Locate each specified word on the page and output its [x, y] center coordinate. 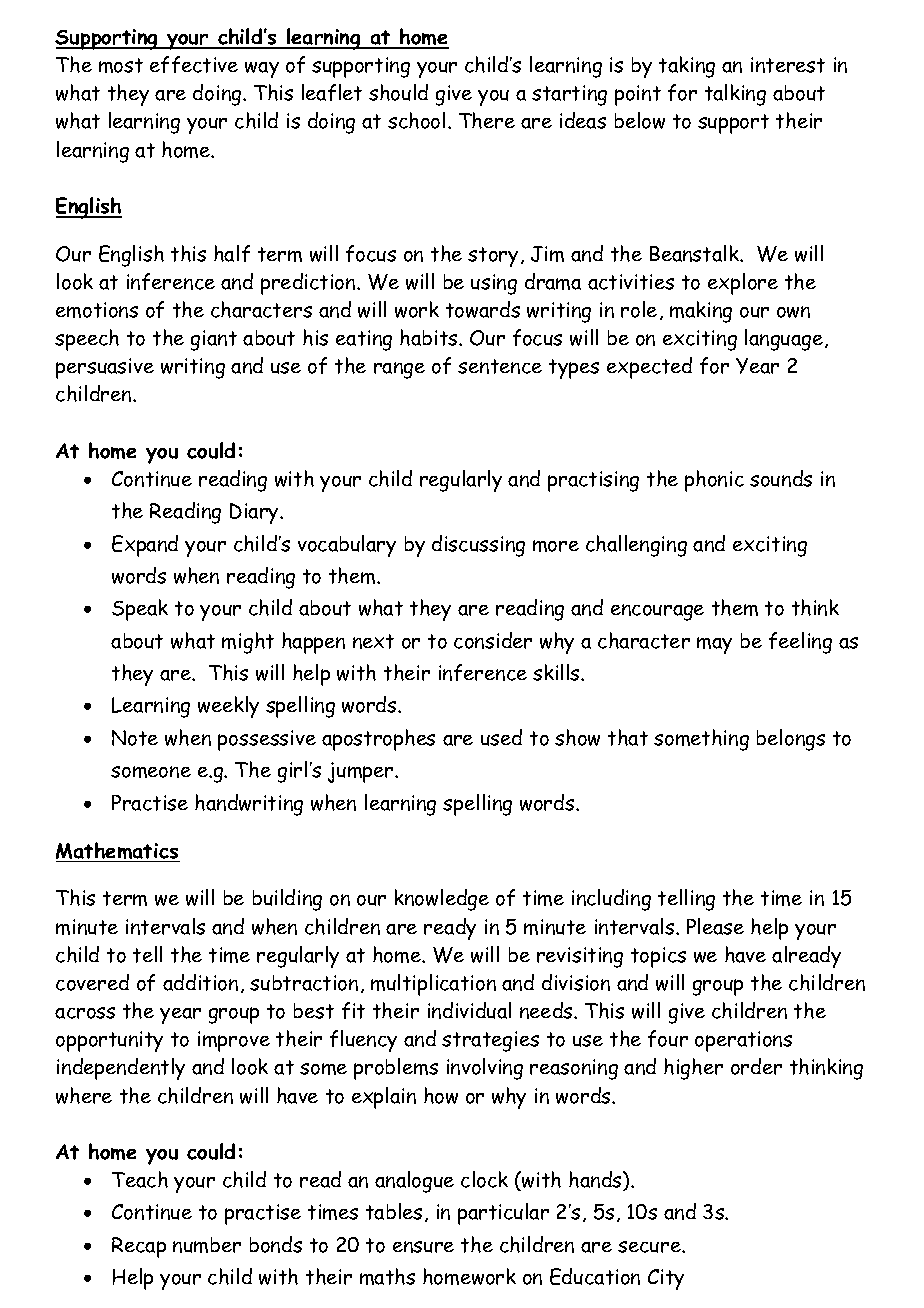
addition [200, 982]
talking [735, 95]
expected [649, 368]
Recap [139, 1247]
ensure [423, 1247]
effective [194, 64]
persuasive [105, 368]
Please [715, 926]
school [416, 120]
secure [650, 1247]
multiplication [433, 985]
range [399, 370]
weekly [228, 707]
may [714, 645]
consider [493, 640]
